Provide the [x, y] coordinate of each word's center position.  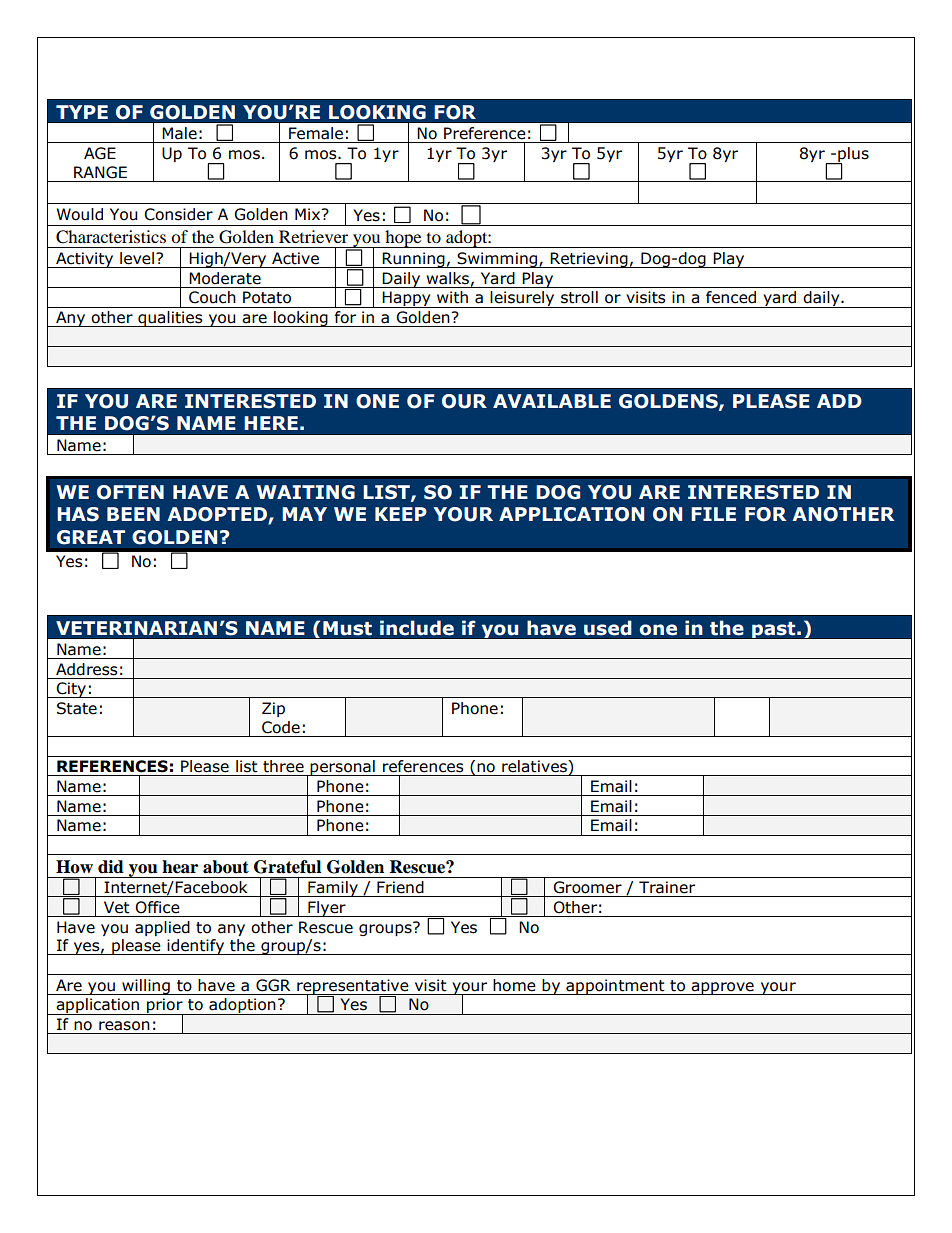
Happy [407, 299]
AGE [100, 153]
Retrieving [589, 260]
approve [723, 988]
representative [353, 987]
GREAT [91, 537]
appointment [615, 987]
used [608, 628]
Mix [309, 214]
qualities [170, 319]
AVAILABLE [552, 401]
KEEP [401, 514]
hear [180, 867]
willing [146, 987]
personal [343, 768]
